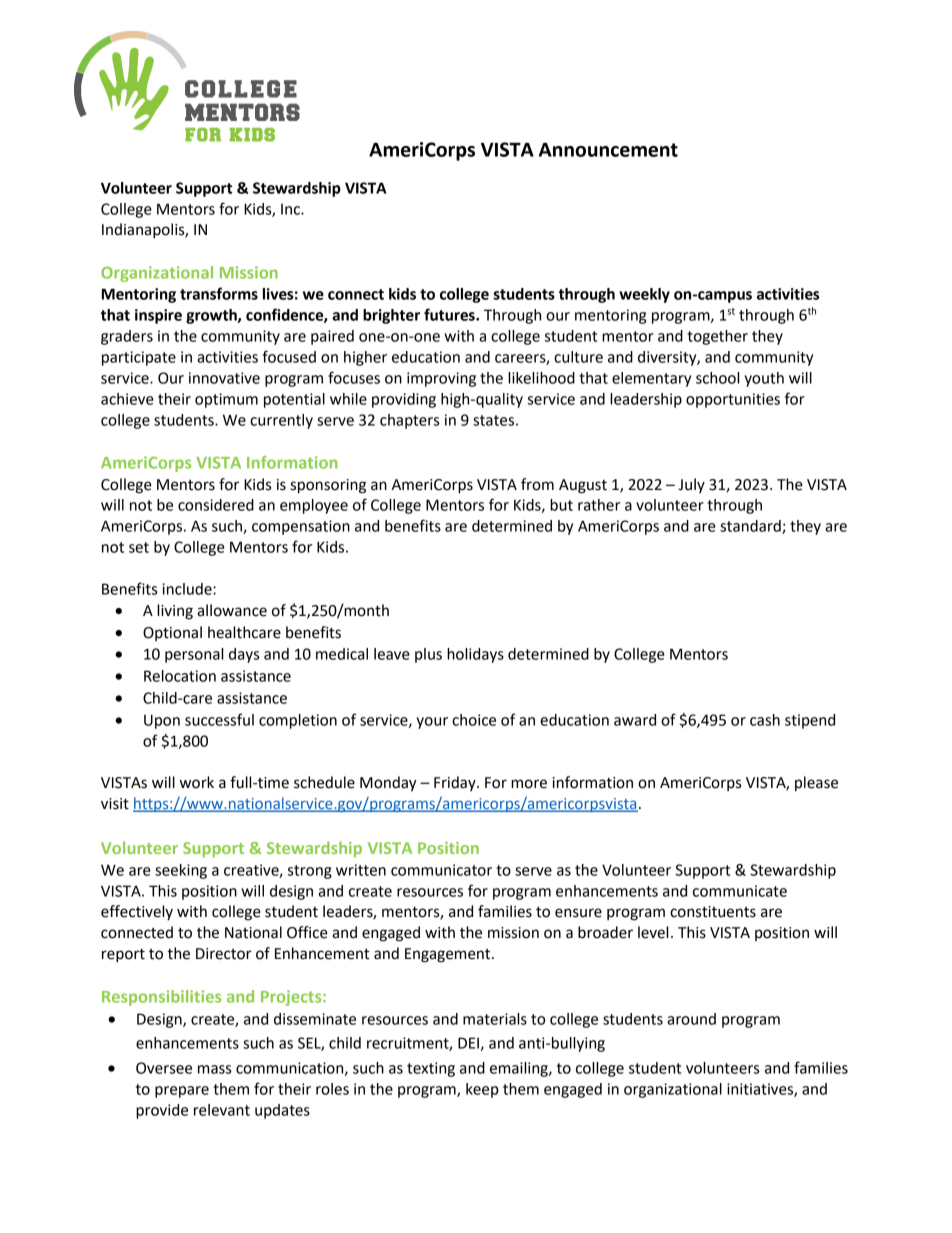 The image size is (952, 1233). I want to click on cash, so click(765, 720).
